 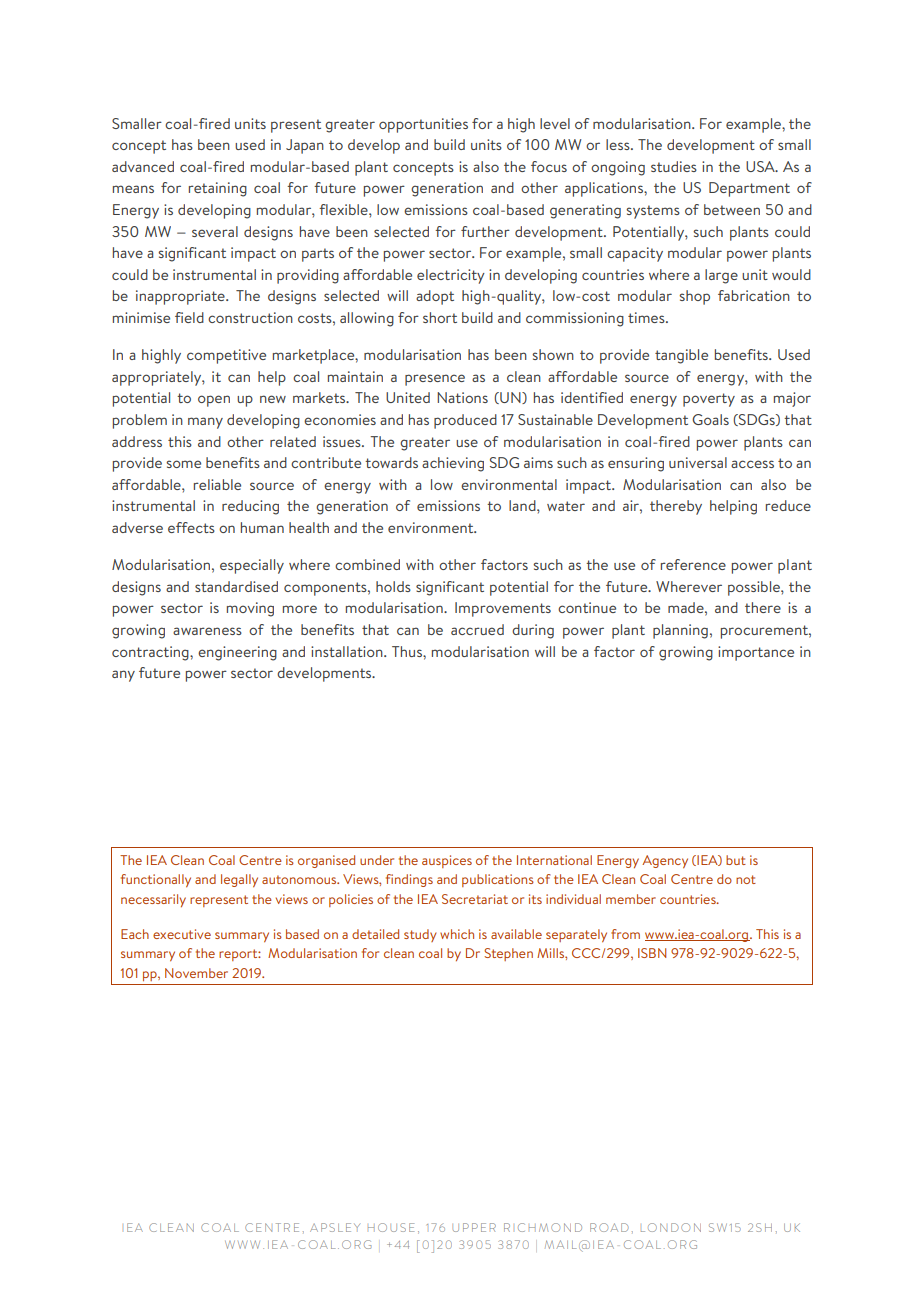 I want to click on reference, so click(x=693, y=564).
